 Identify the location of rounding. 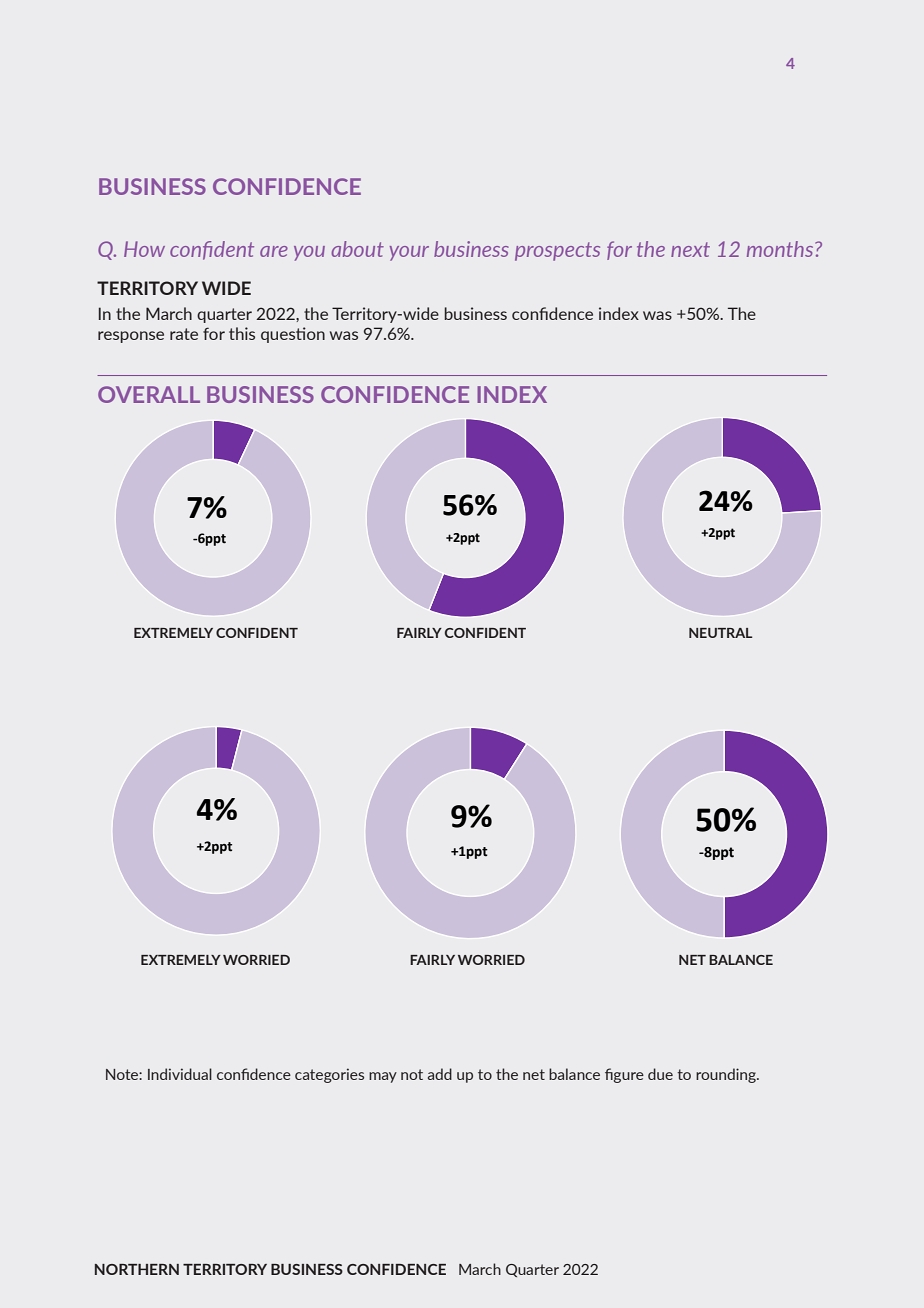
(727, 1075).
